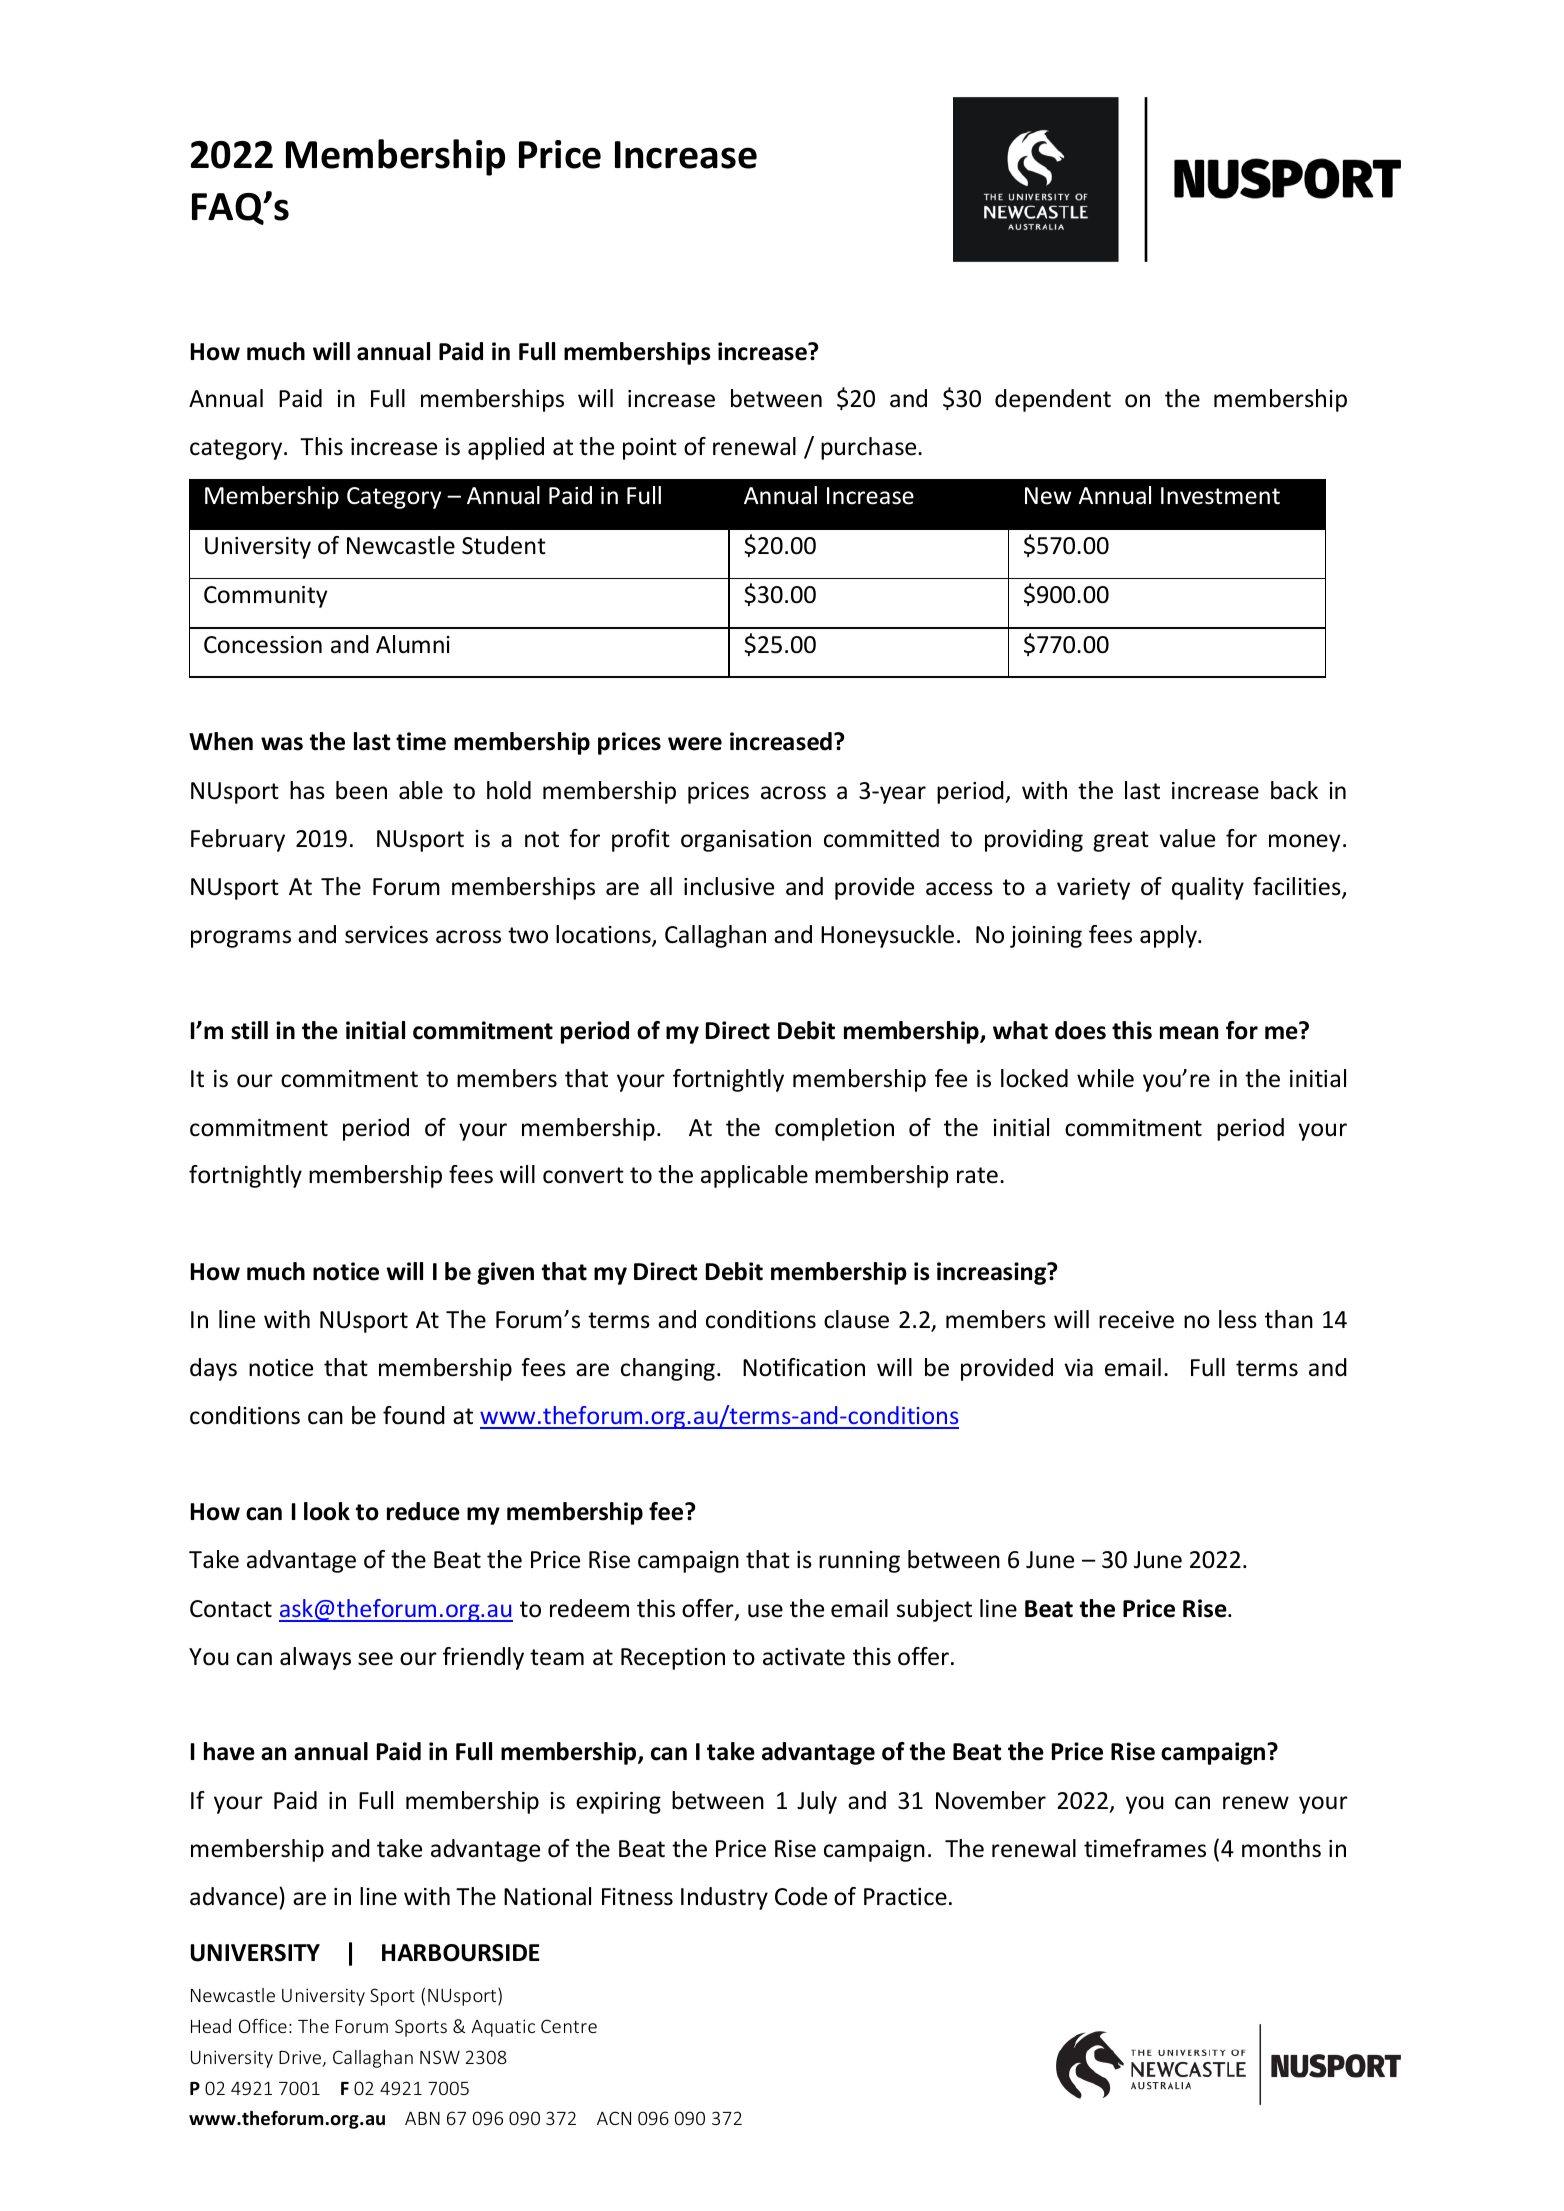 This screenshot has width=1564, height=2211. I want to click on clause, so click(856, 1319).
